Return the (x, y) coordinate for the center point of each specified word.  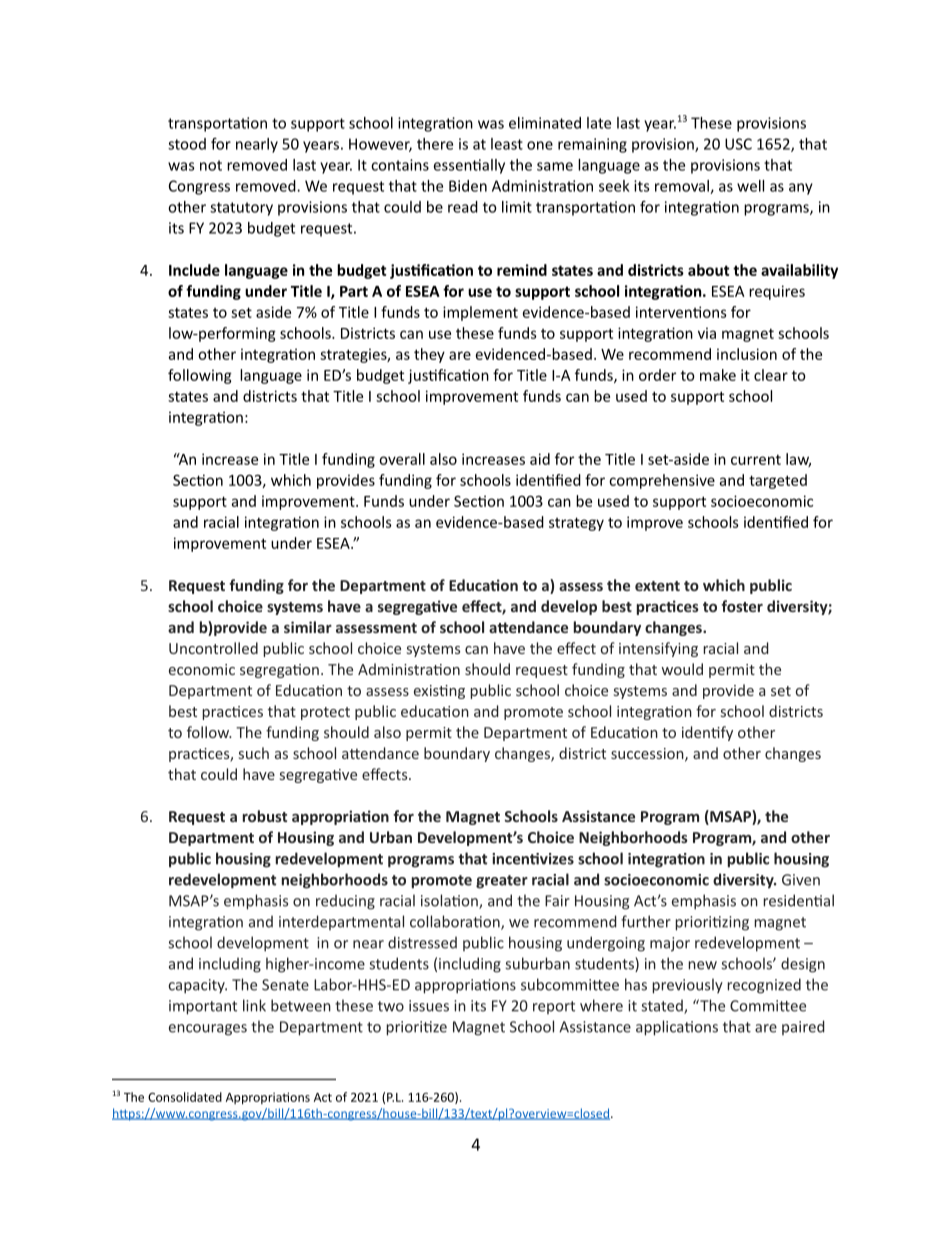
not (211, 165)
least (507, 144)
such (254, 753)
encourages (208, 1030)
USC (738, 144)
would (682, 669)
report (554, 1007)
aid (540, 459)
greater (502, 882)
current (756, 459)
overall (402, 459)
